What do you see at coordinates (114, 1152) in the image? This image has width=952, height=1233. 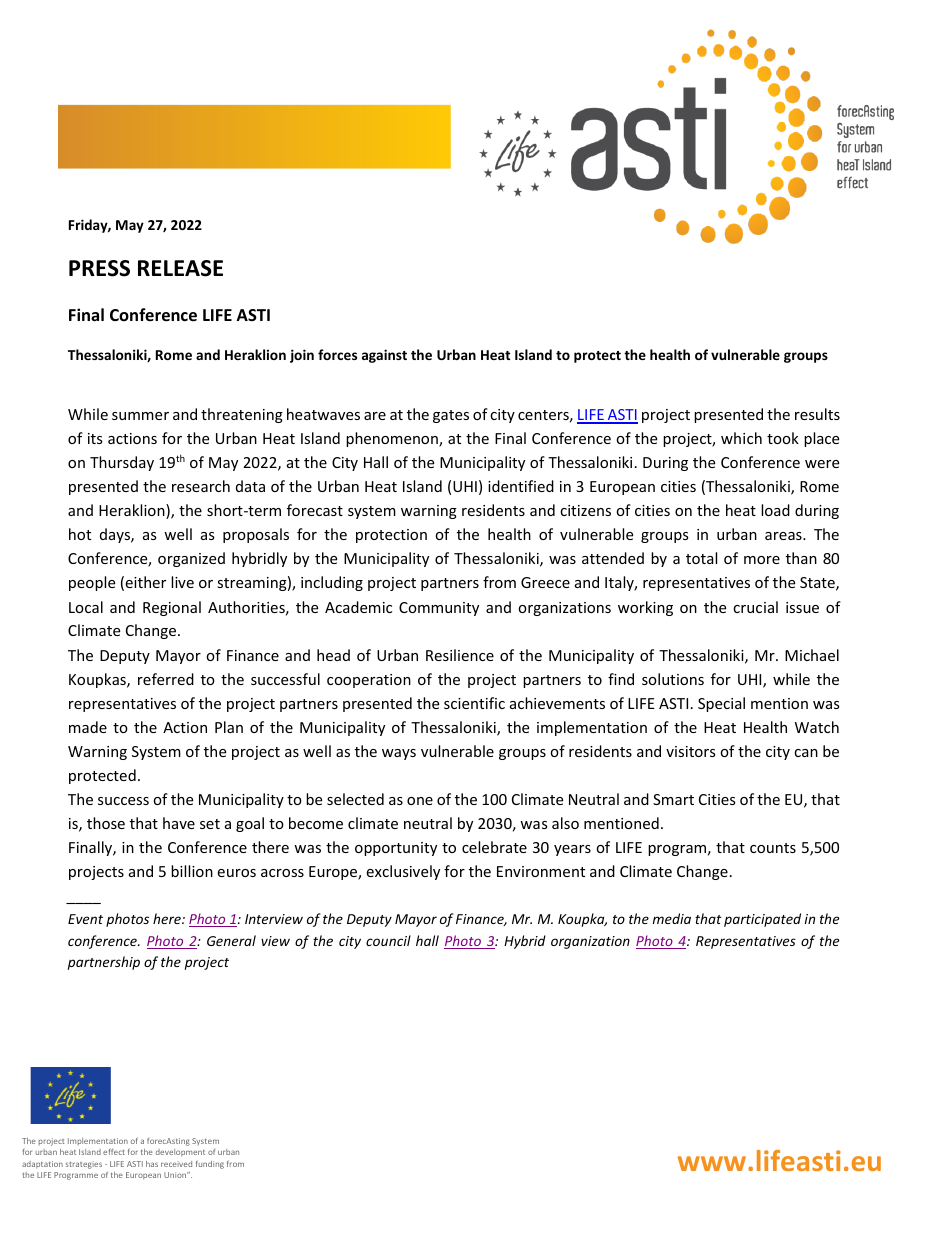 I see `effect` at bounding box center [114, 1152].
